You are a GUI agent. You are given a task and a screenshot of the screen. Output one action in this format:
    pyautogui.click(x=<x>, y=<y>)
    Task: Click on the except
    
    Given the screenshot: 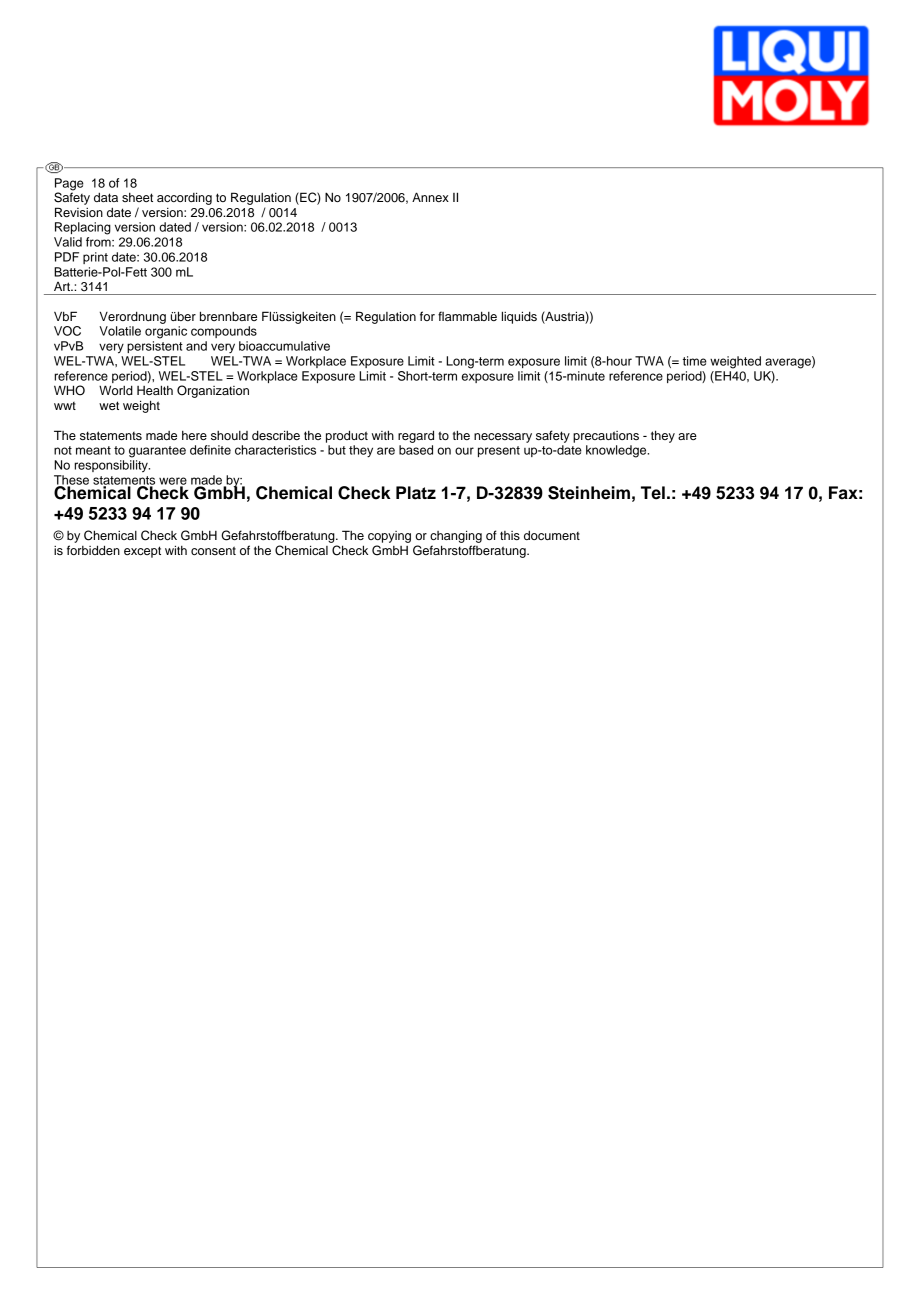 What is the action you would take?
    pyautogui.click(x=142, y=552)
